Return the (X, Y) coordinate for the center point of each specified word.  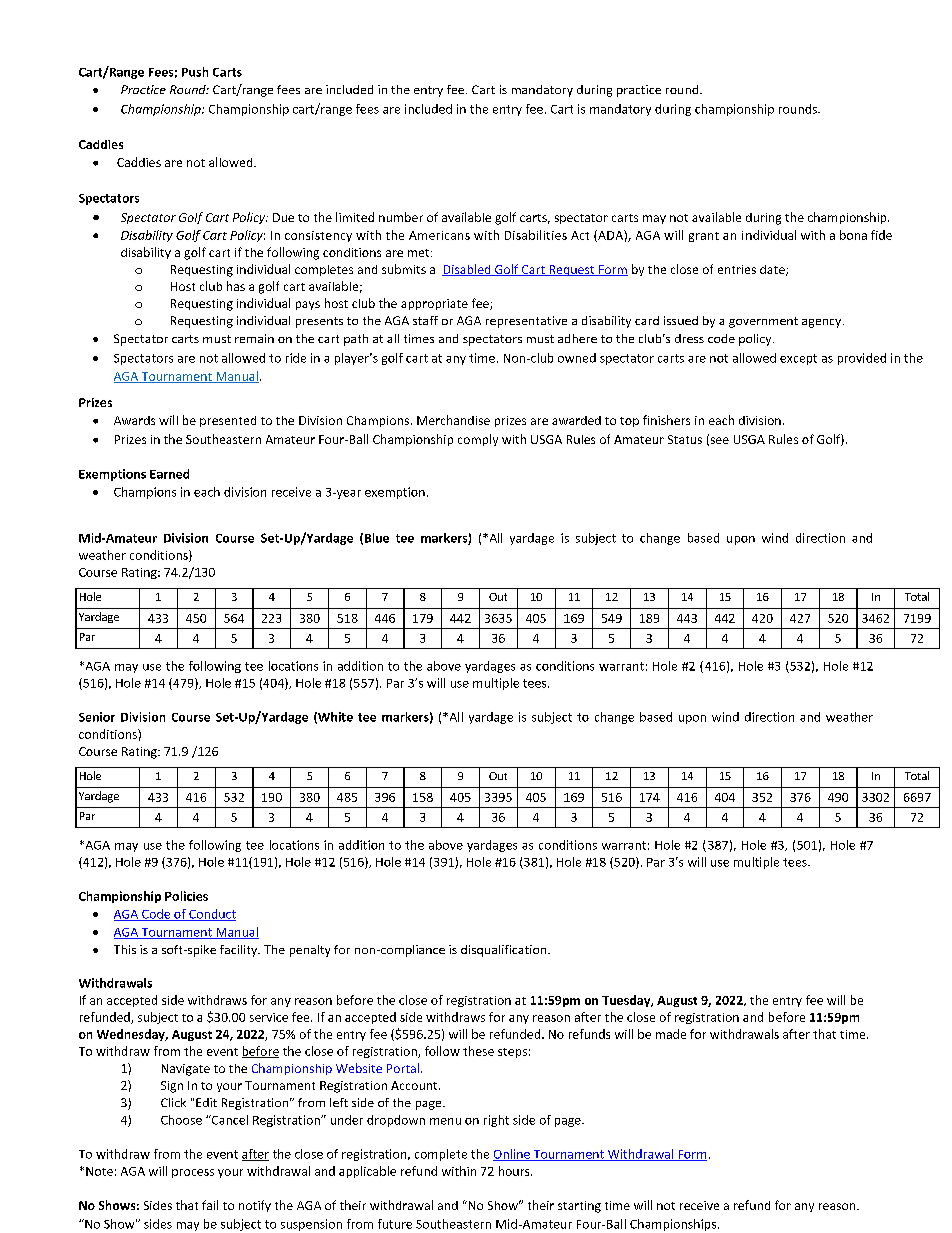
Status (685, 439)
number (401, 217)
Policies (186, 896)
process (193, 1173)
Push (195, 72)
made (671, 1034)
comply (478, 440)
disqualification (505, 951)
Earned (169, 474)
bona (853, 235)
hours (515, 1171)
